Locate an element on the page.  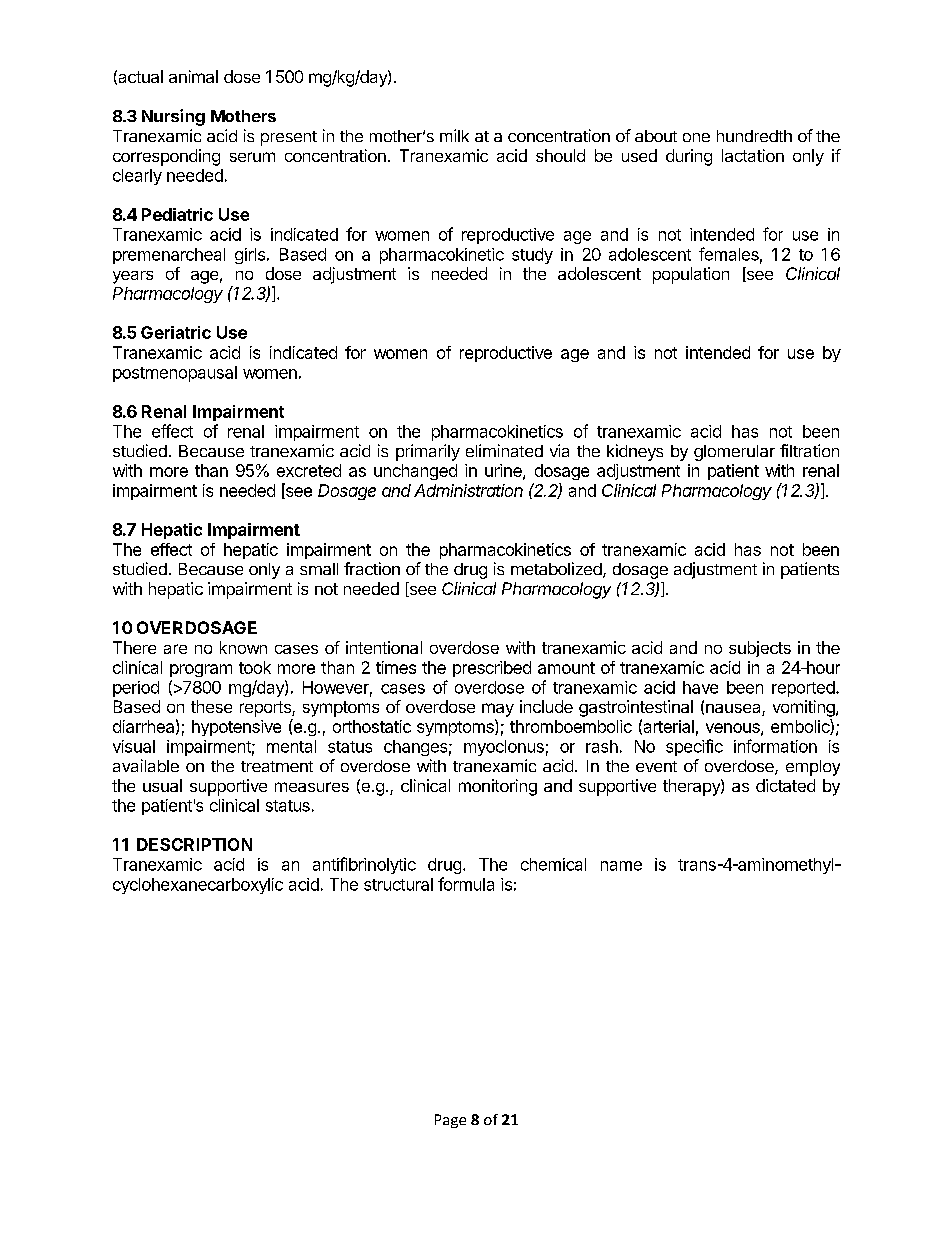
subjects is located at coordinates (760, 649).
